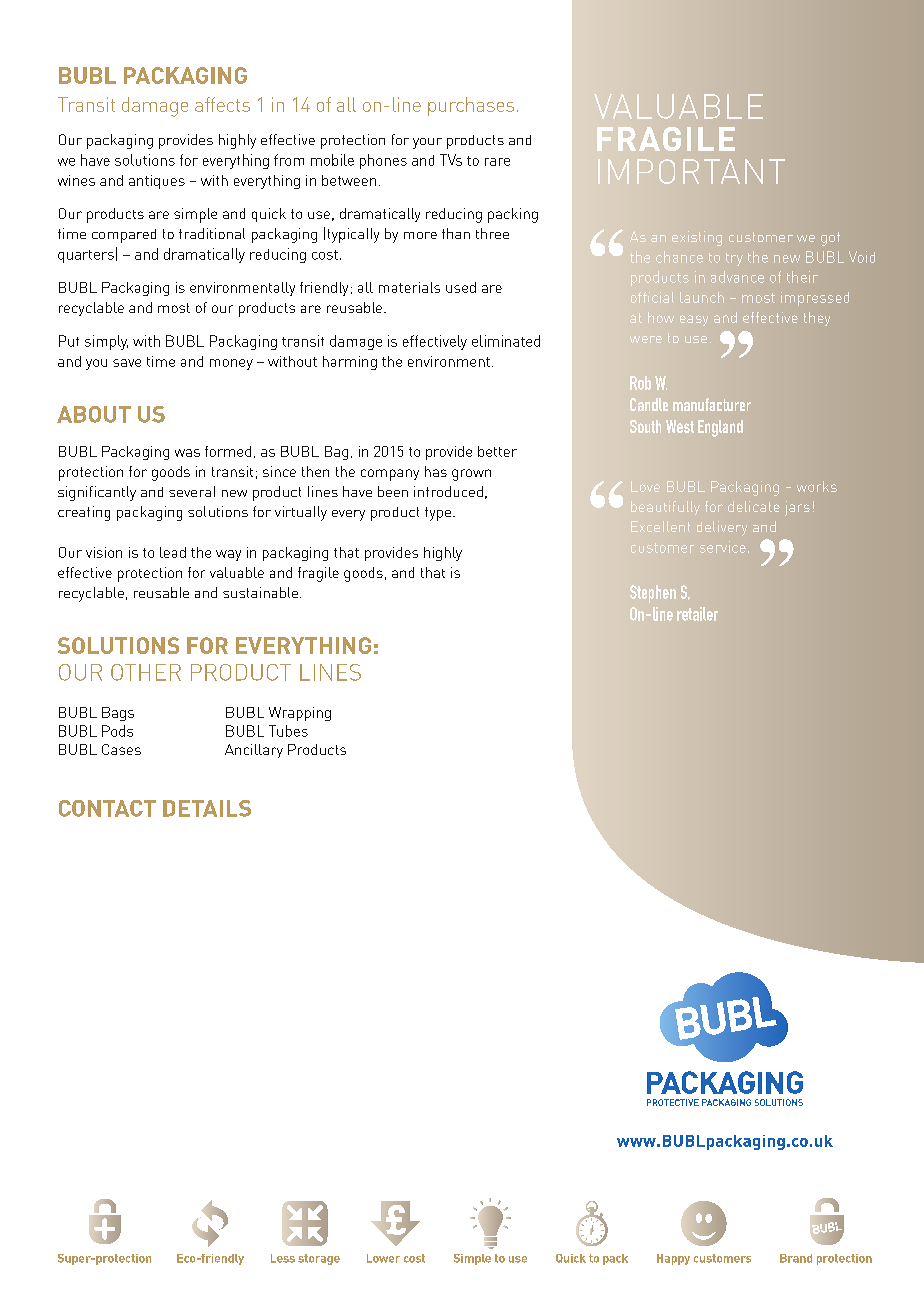 This document has height=1308, width=924. Describe the element at coordinates (796, 1258) in the document. I see `Brand` at that location.
